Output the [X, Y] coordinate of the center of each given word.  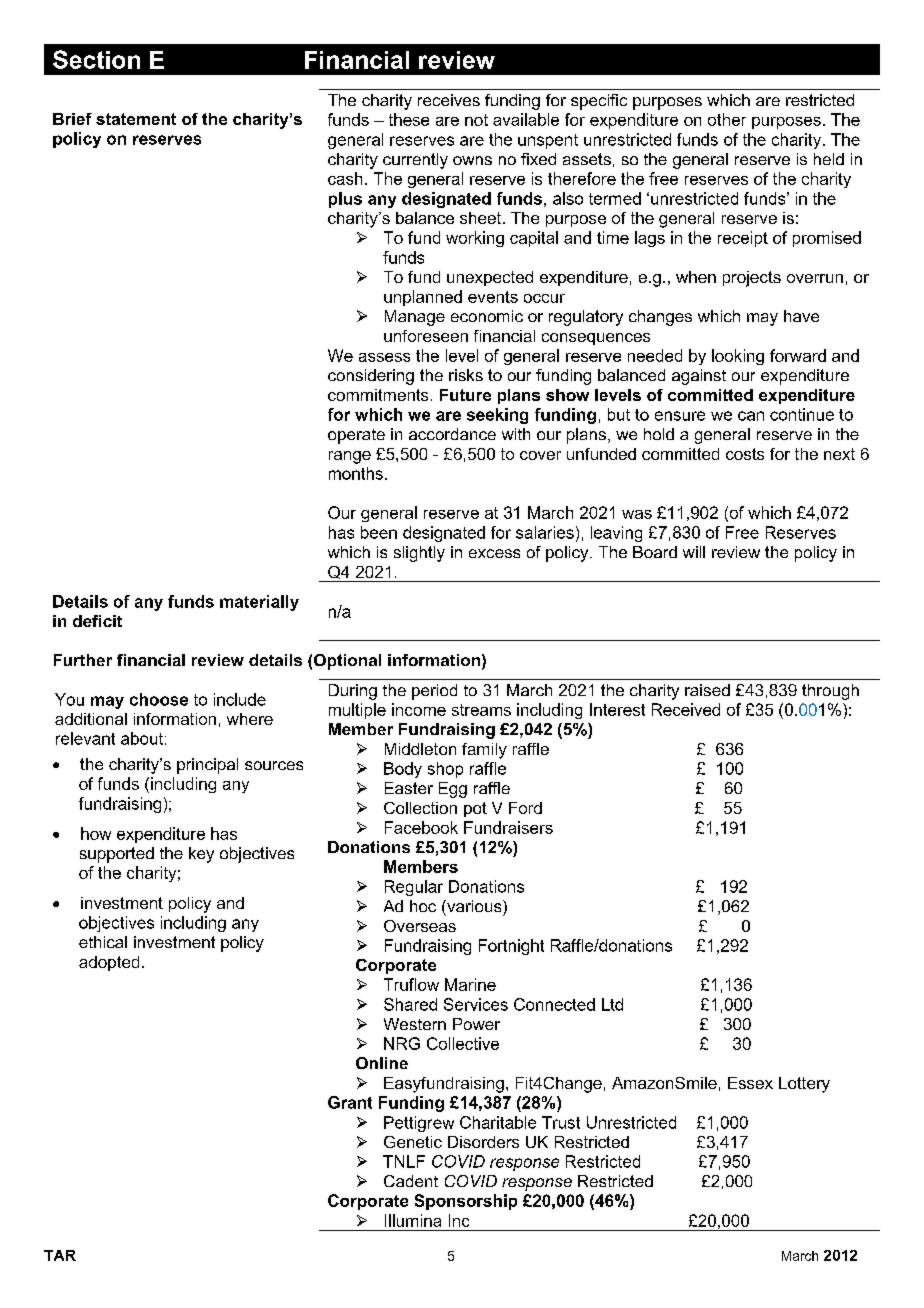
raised [707, 690]
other [727, 119]
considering [371, 377]
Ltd [612, 1004]
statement [136, 119]
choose [159, 699]
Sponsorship [466, 1202]
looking [738, 357]
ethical [103, 942]
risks [466, 375]
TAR [60, 1255]
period [434, 692]
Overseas [420, 926]
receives [449, 100]
